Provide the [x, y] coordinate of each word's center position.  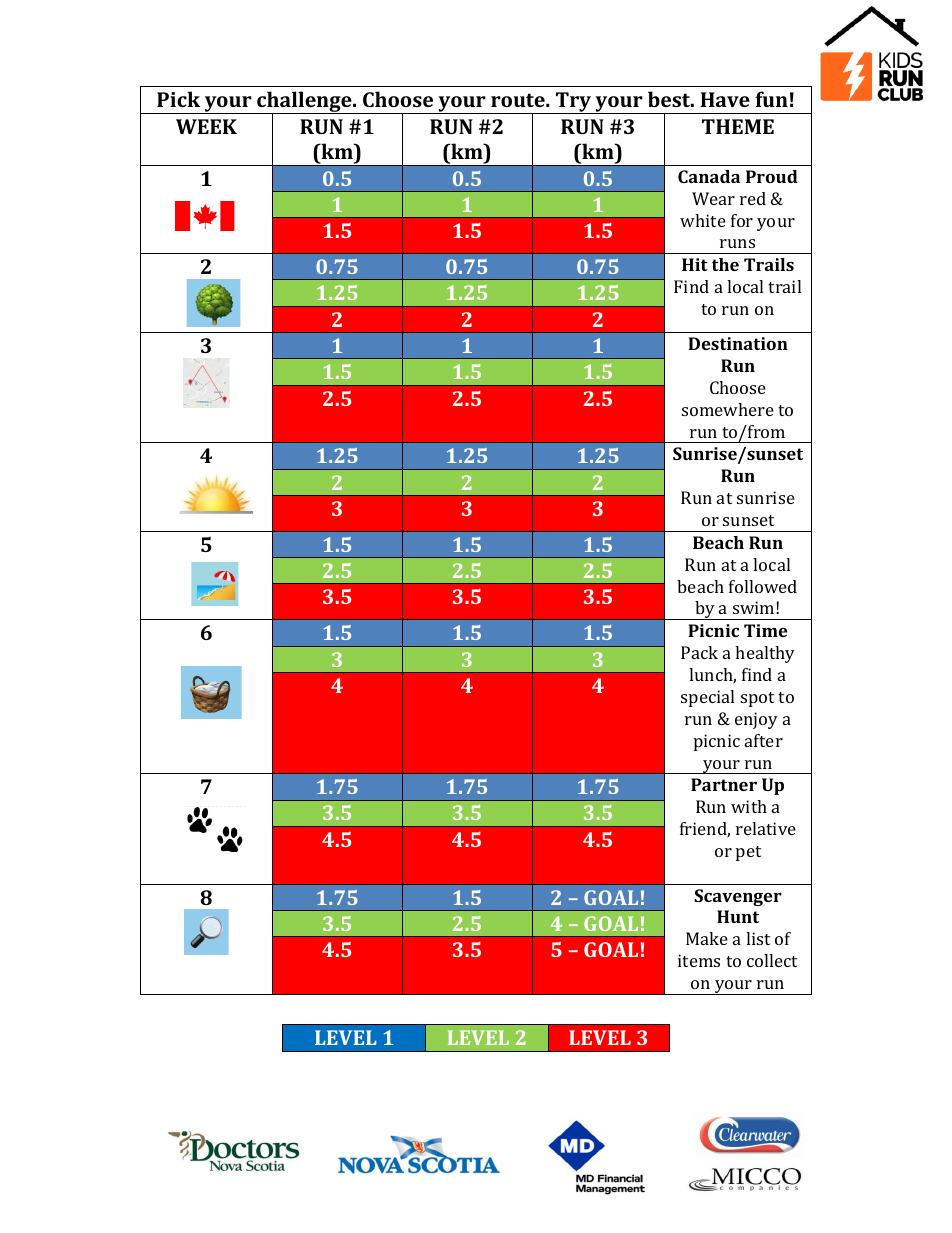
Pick [178, 99]
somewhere [728, 409]
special [707, 698]
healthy [765, 654]
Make [707, 938]
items [699, 960]
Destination [738, 343]
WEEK [206, 126]
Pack [699, 652]
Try [574, 103]
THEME [738, 126]
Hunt [738, 916]
